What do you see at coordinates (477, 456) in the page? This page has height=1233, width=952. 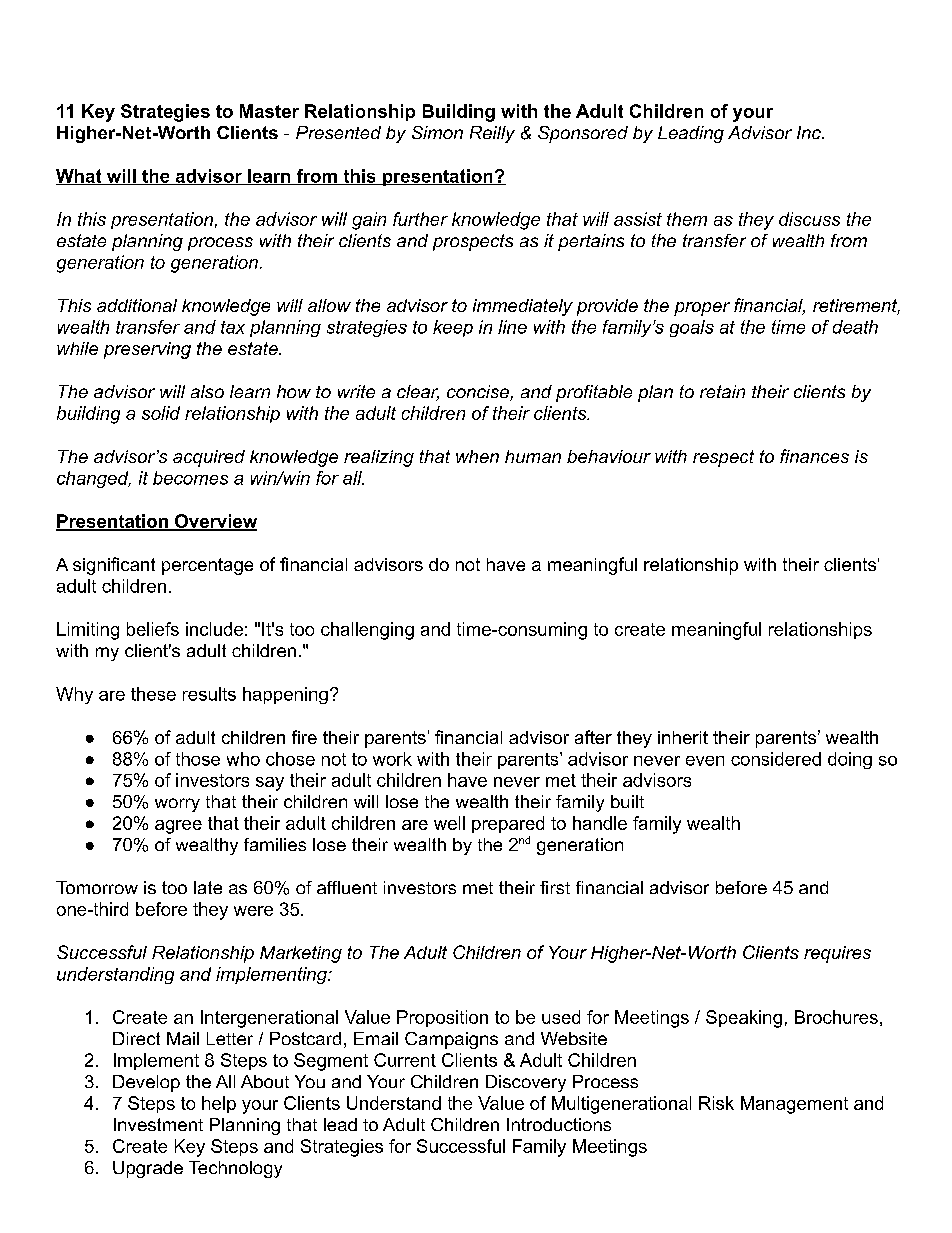 I see `when` at bounding box center [477, 456].
